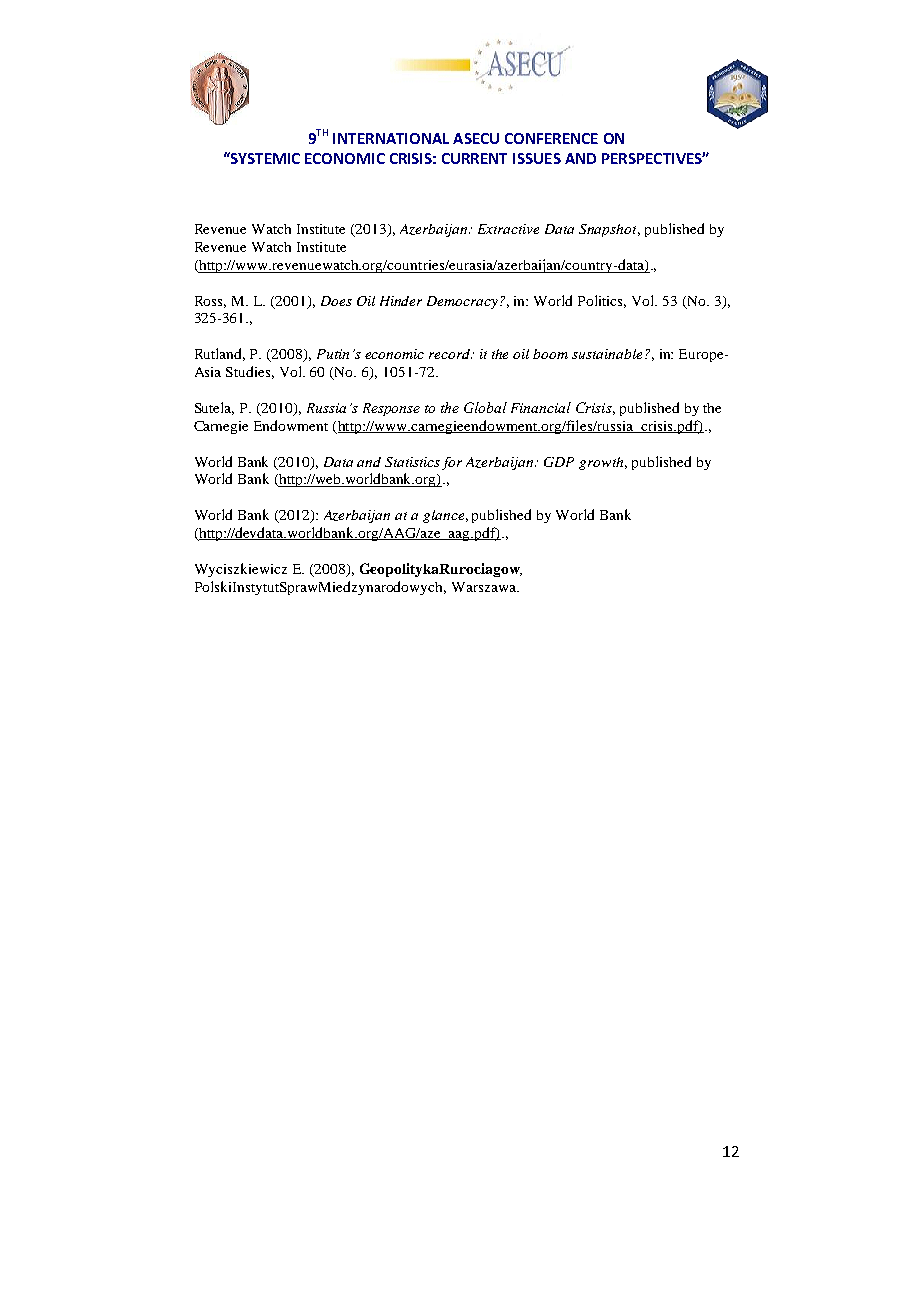 This image has height=1308, width=924. Describe the element at coordinates (452, 463) in the image. I see `for` at that location.
